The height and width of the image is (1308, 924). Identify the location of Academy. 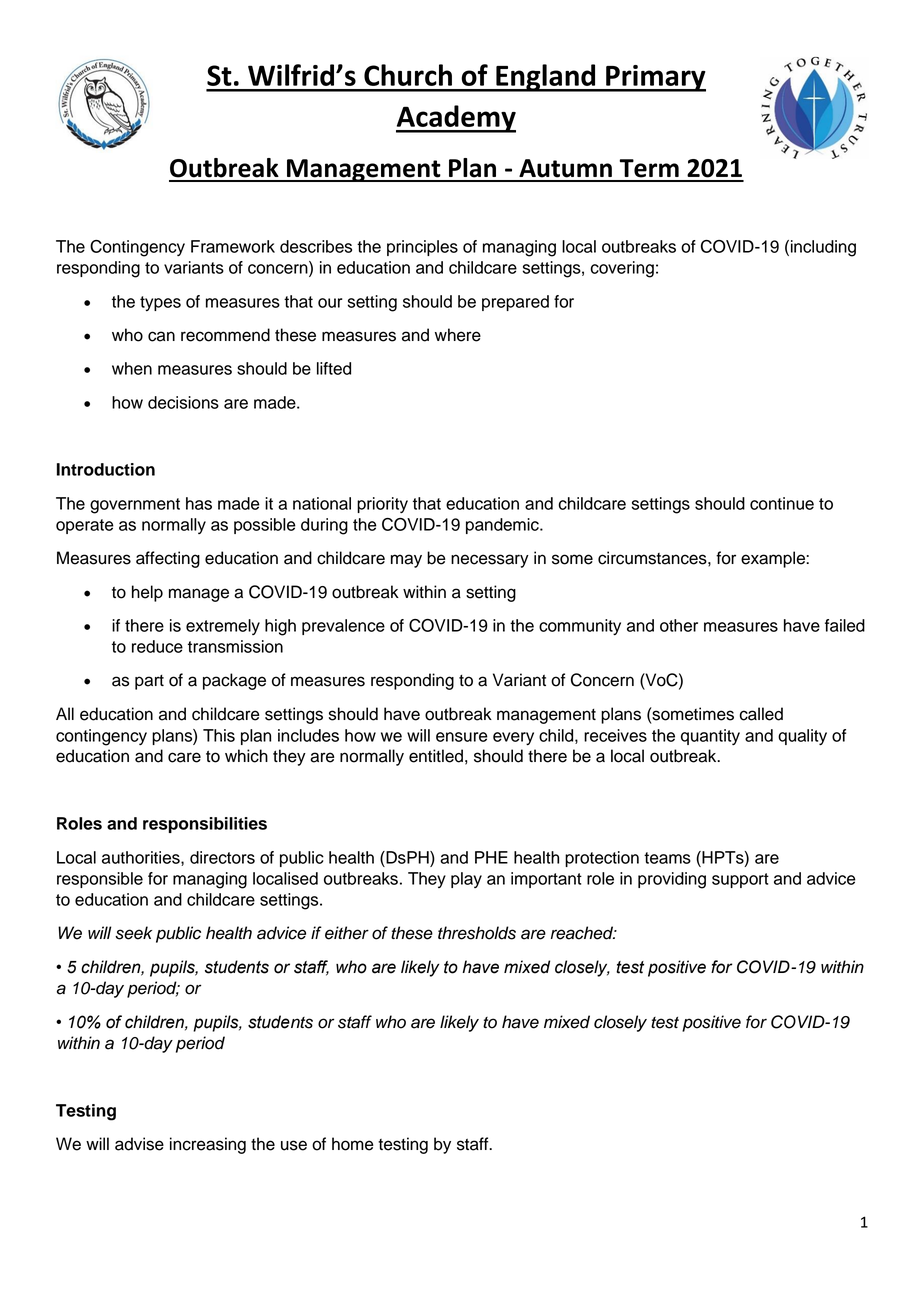
(456, 119).
